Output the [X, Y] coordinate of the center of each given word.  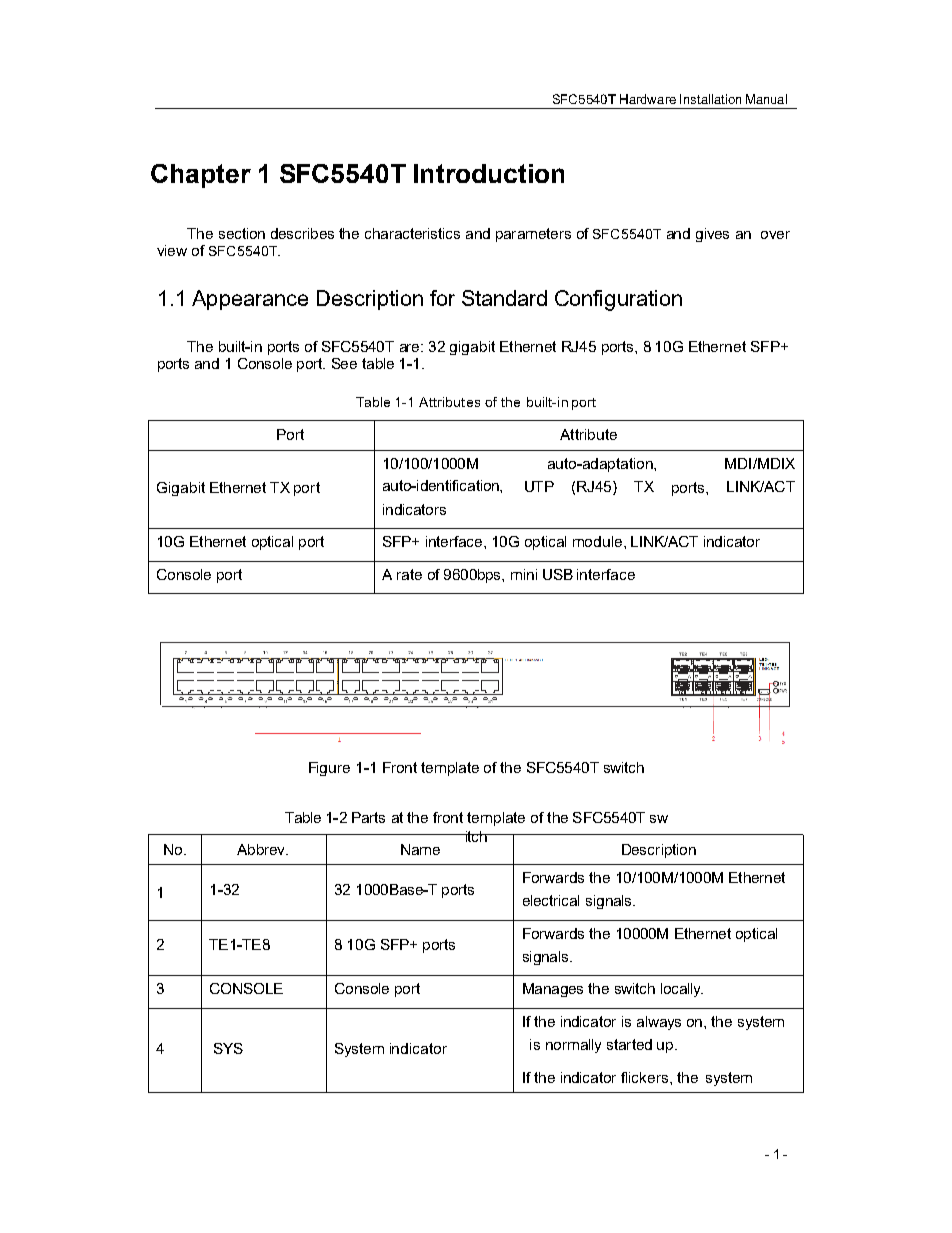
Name [420, 849]
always [659, 1023]
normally [573, 1046]
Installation [710, 99]
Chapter [201, 176]
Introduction [489, 173]
